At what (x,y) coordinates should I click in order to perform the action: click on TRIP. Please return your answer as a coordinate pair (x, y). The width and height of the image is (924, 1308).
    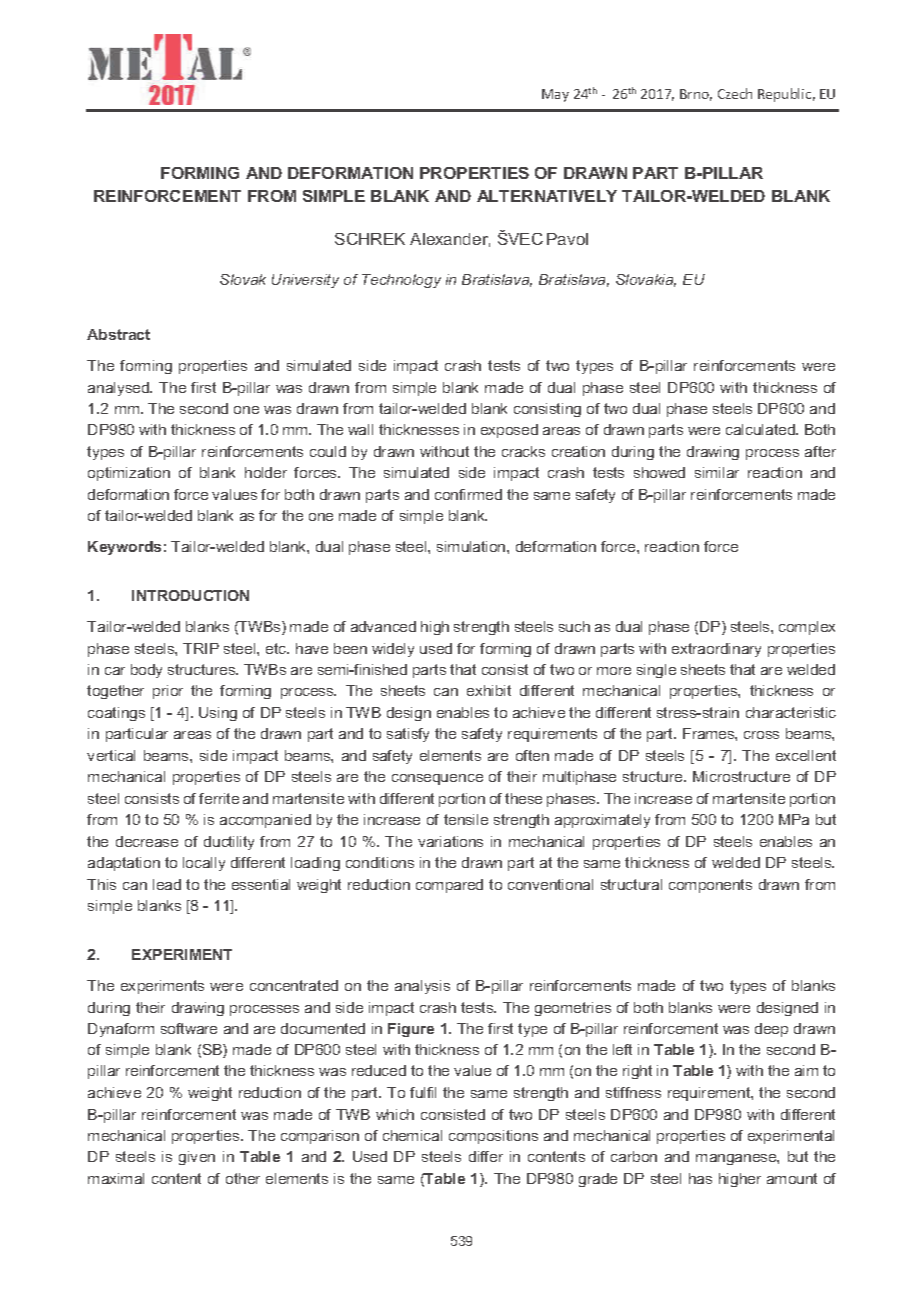
    Looking at the image, I should click on (201, 648).
